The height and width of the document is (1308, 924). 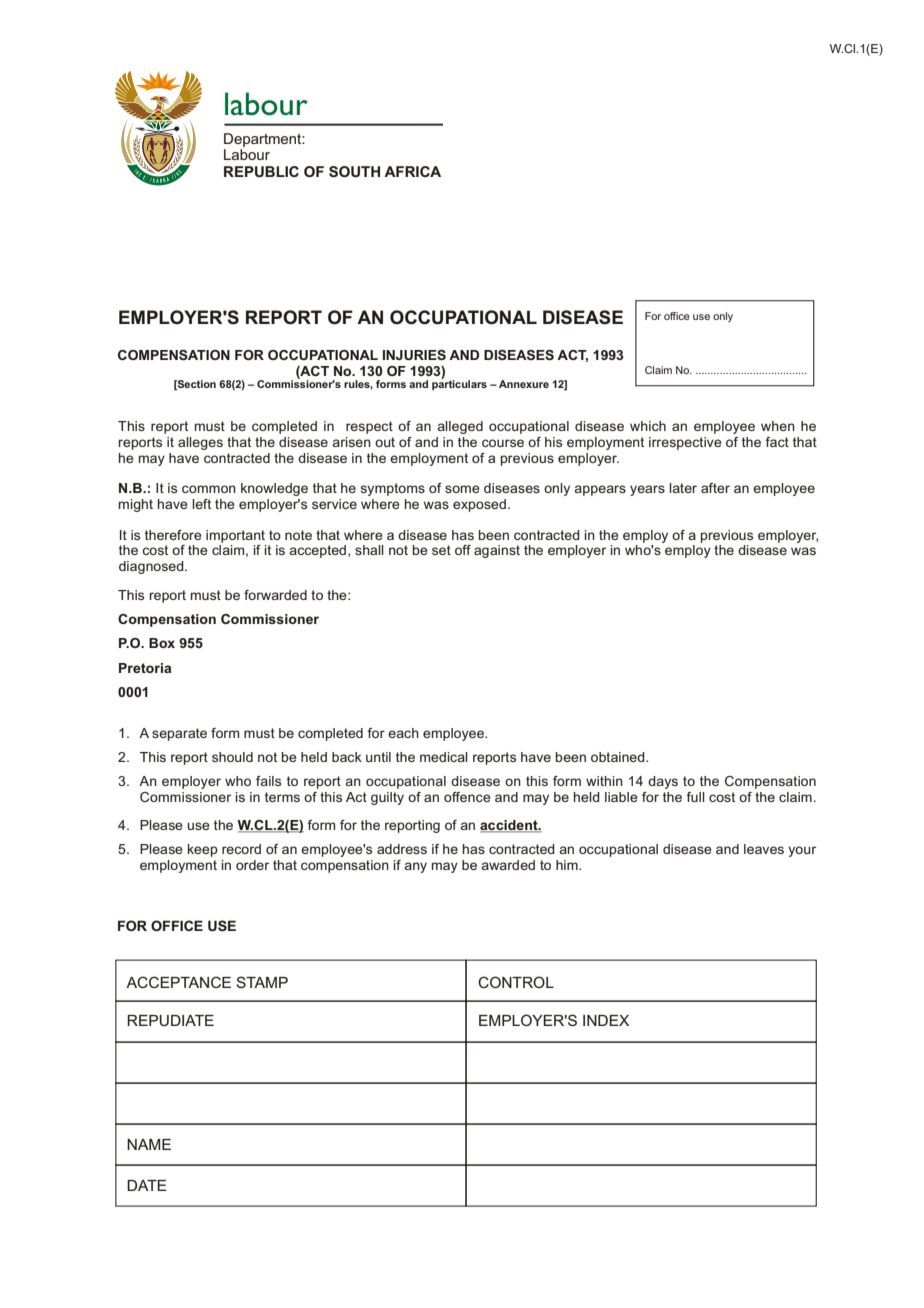 I want to click on NAME, so click(x=149, y=1144).
